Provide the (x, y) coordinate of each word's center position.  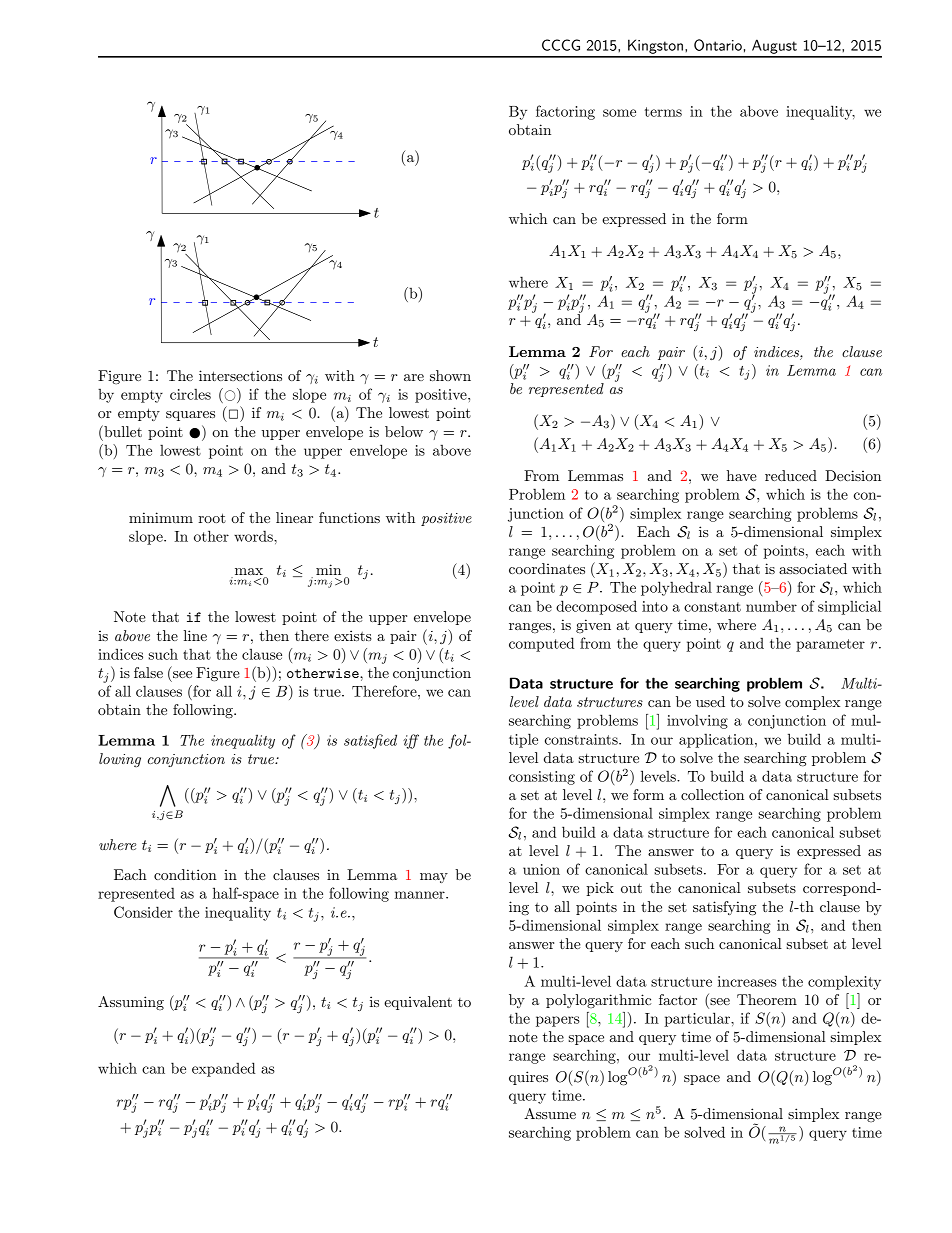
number (771, 606)
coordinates (547, 568)
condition (185, 874)
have (742, 475)
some (619, 113)
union (541, 869)
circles (190, 394)
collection (712, 794)
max (249, 571)
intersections (240, 375)
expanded (223, 1069)
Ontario (718, 45)
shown (450, 375)
